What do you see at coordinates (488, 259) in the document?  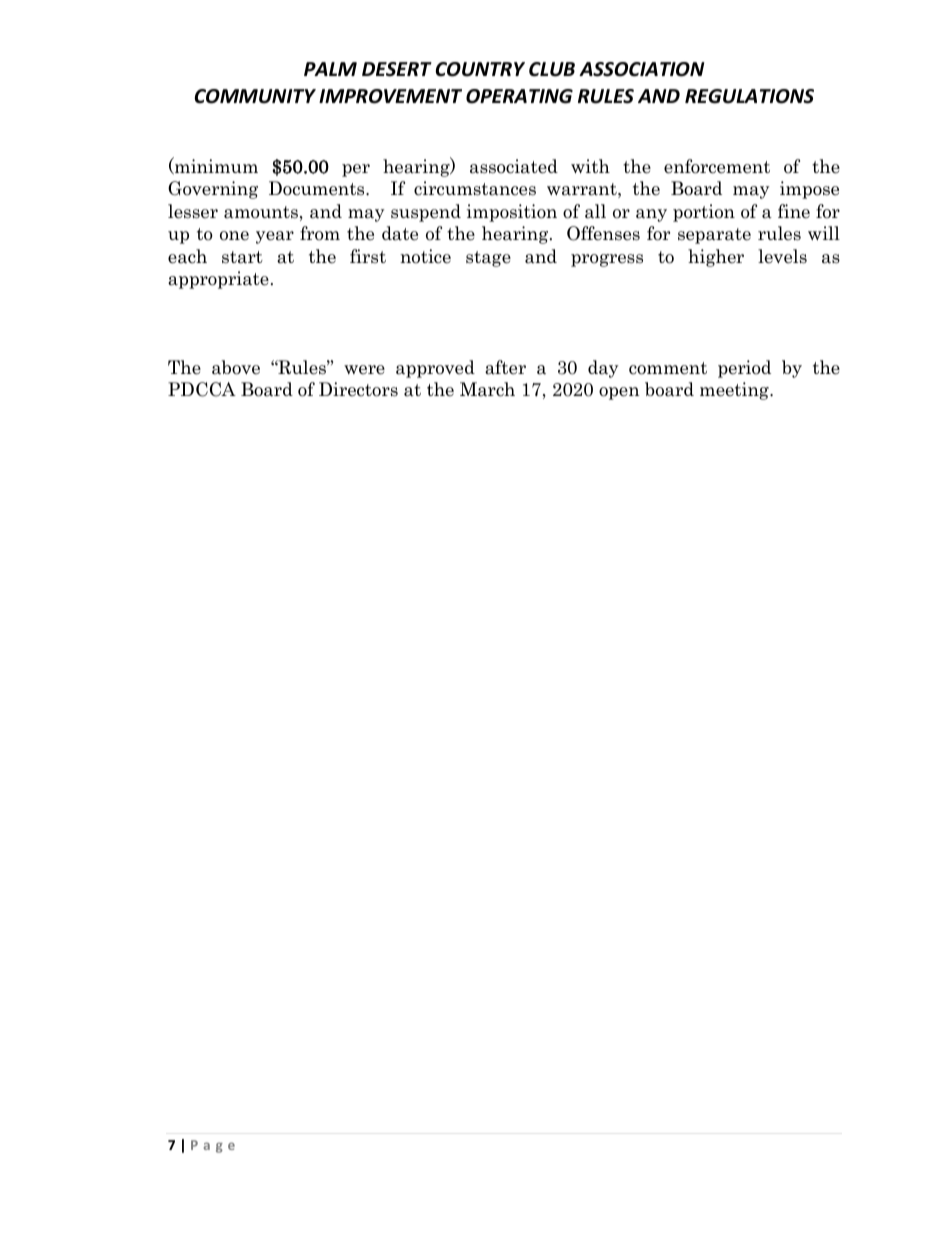 I see `stage` at bounding box center [488, 259].
